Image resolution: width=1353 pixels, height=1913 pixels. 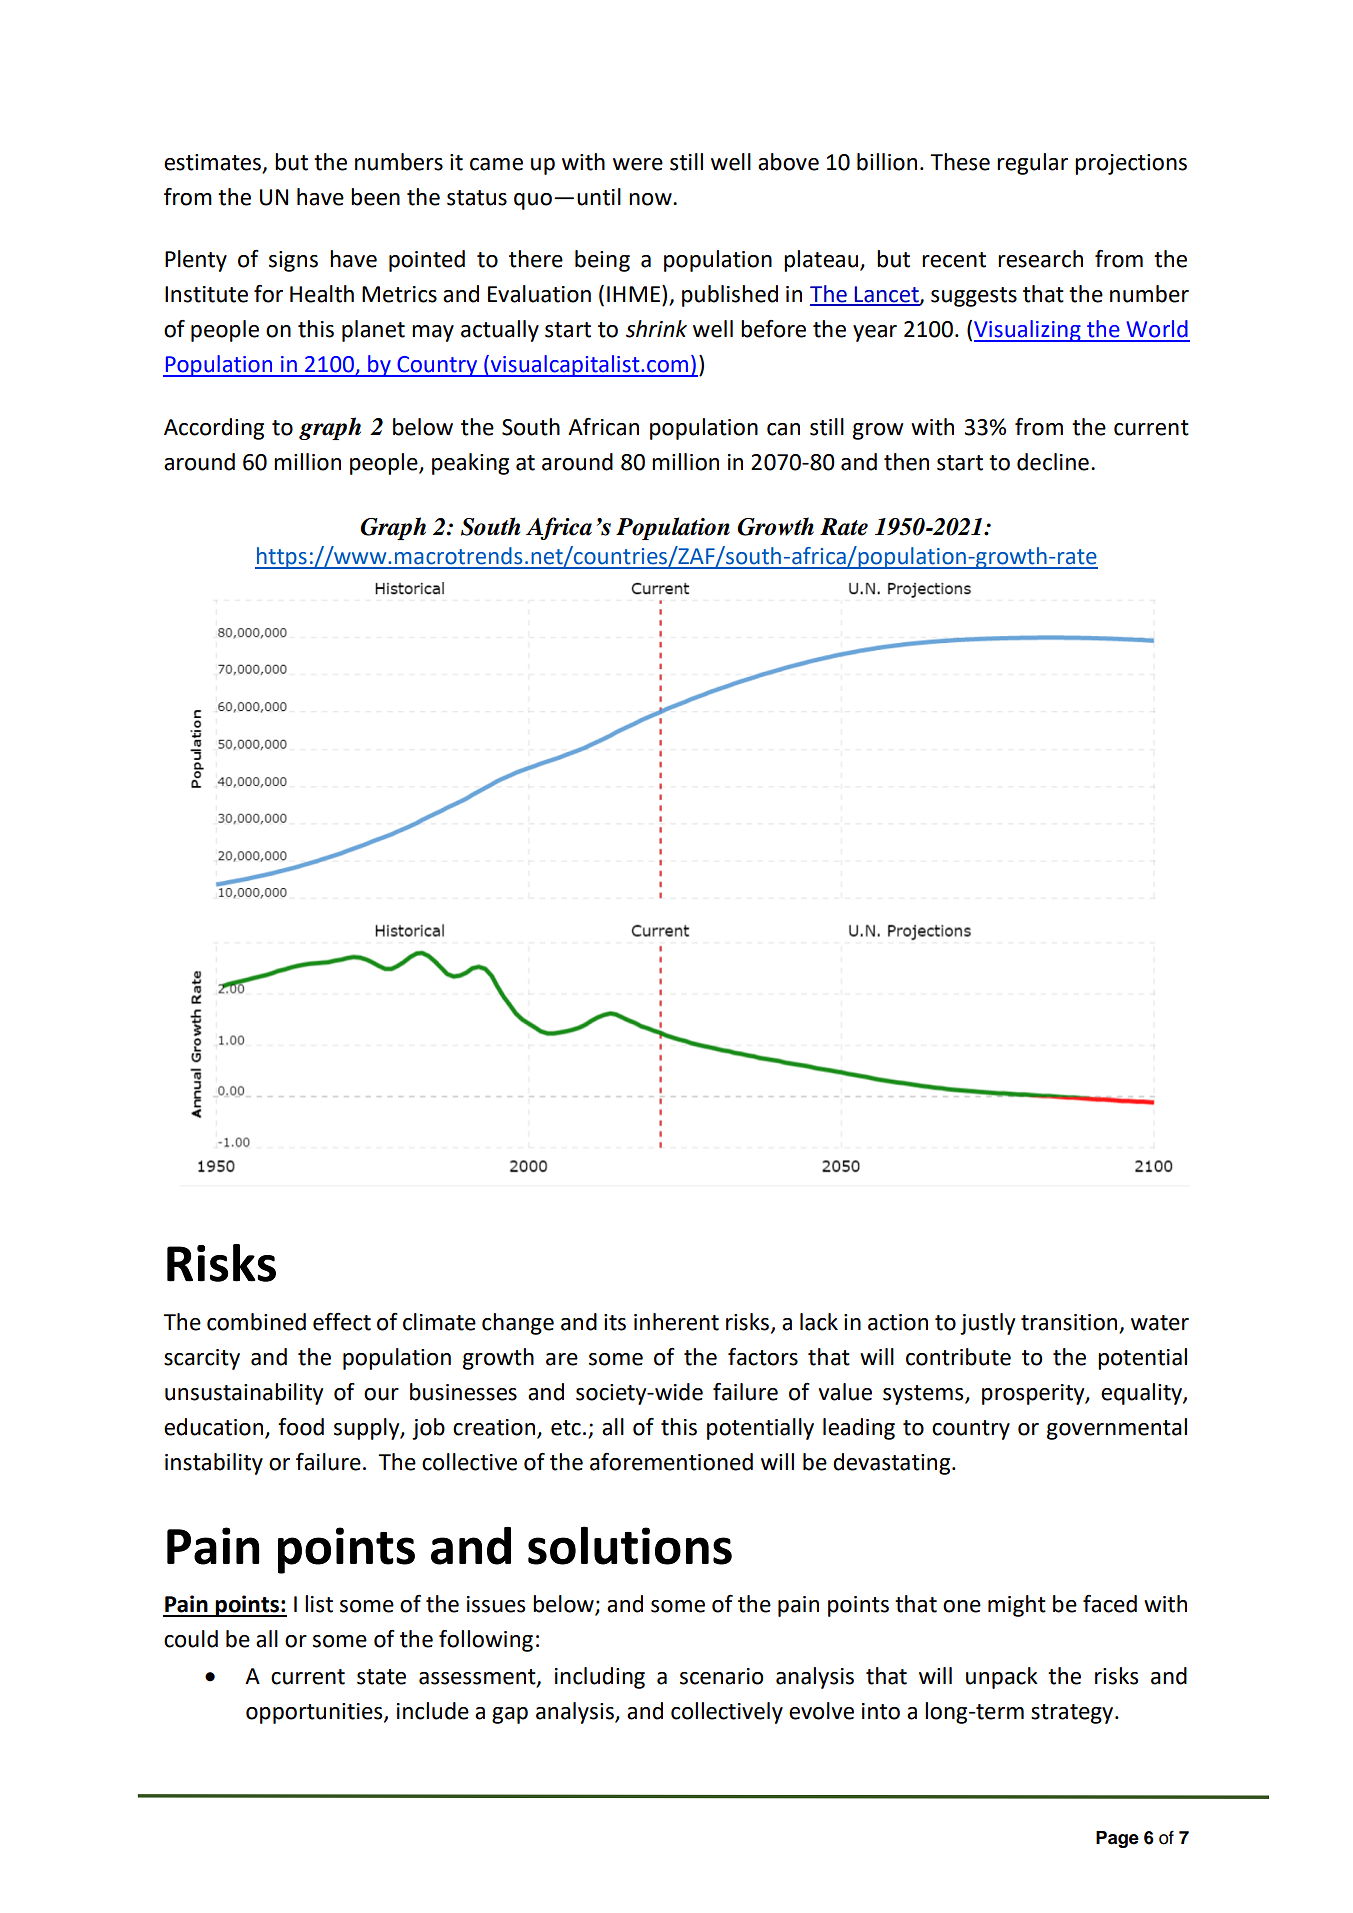 What do you see at coordinates (676, 1322) in the page?
I see `inherent` at bounding box center [676, 1322].
